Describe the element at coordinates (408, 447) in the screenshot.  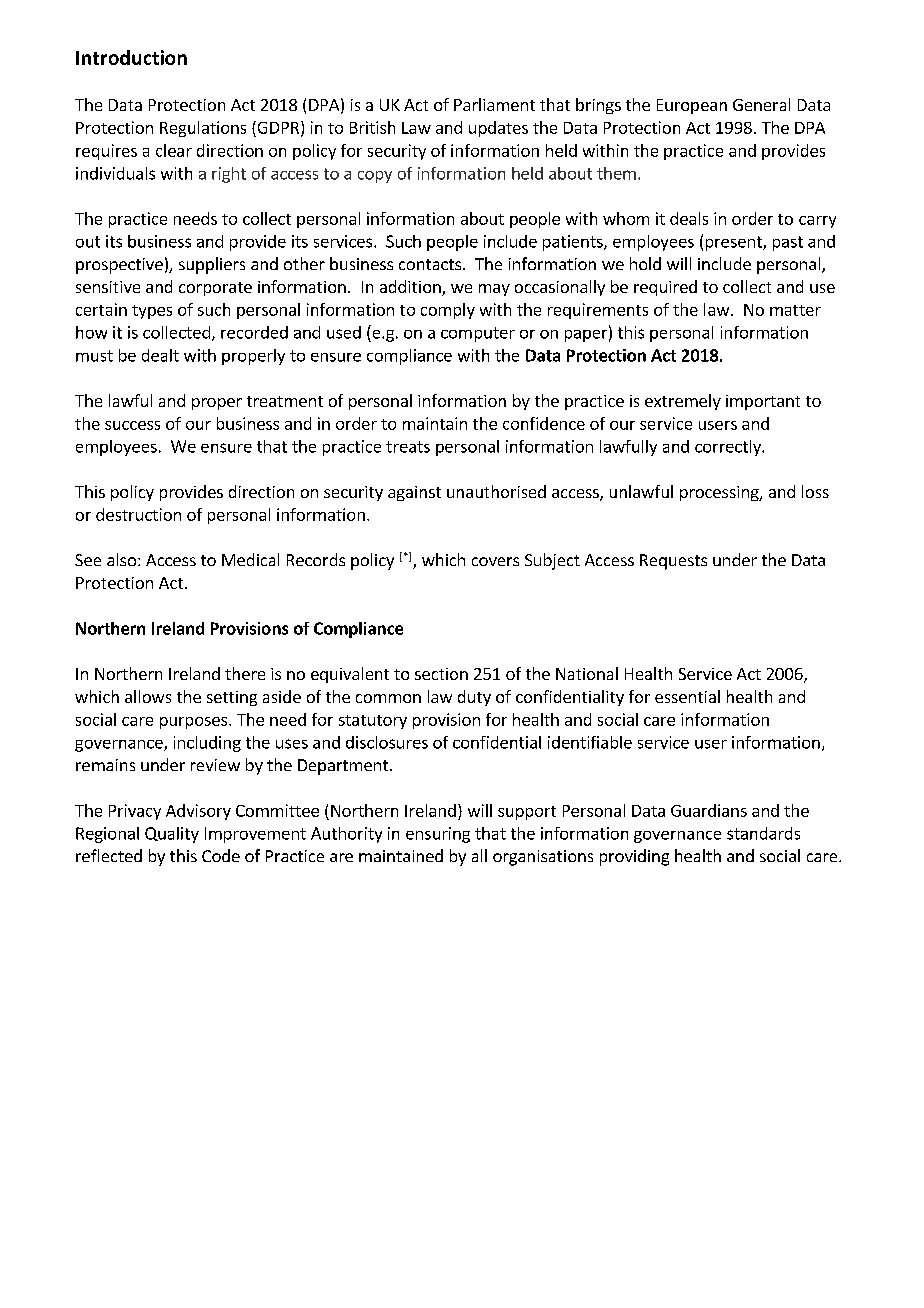
I see `treats` at that location.
